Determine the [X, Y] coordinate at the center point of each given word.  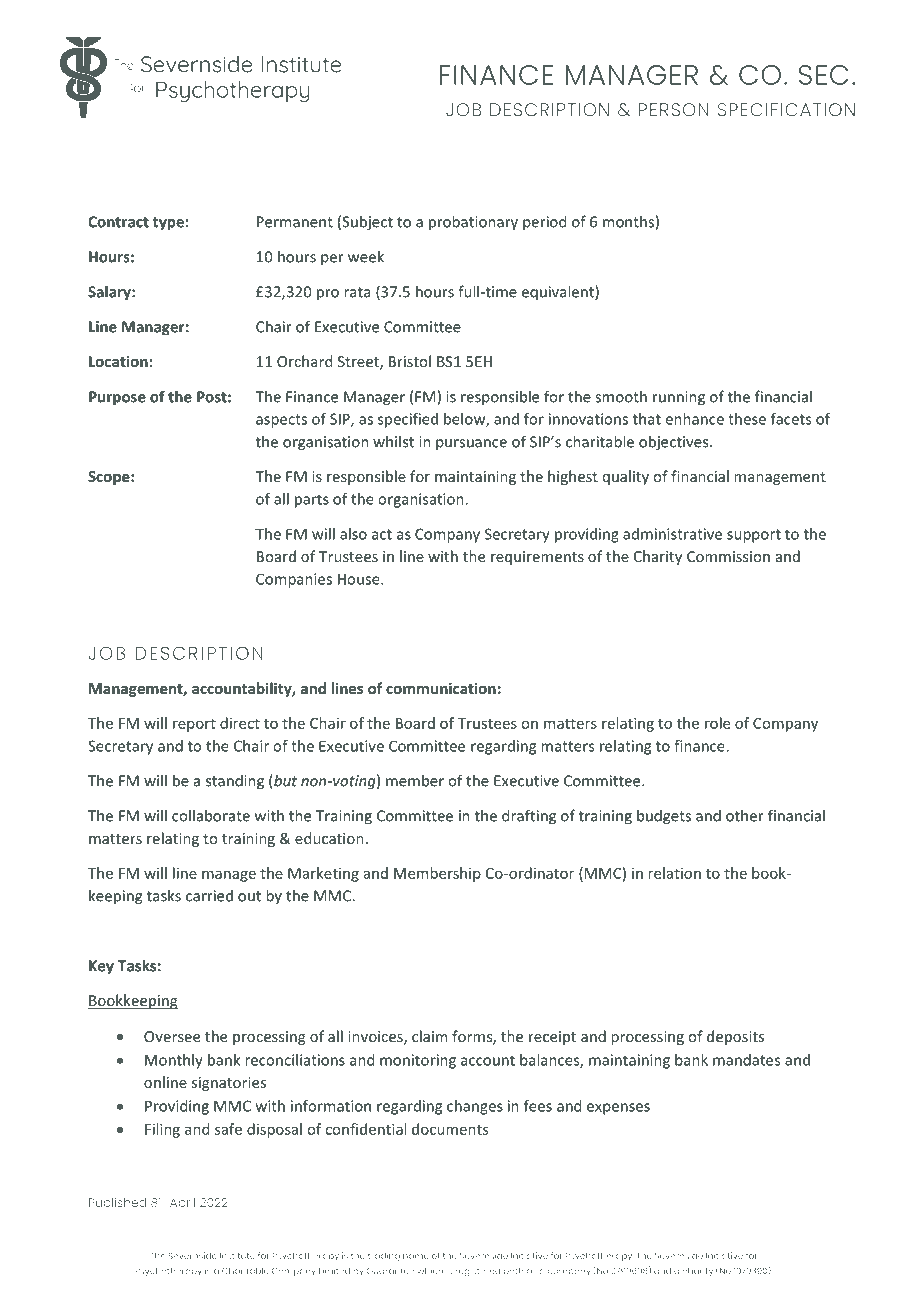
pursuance [471, 445]
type [168, 224]
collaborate [211, 815]
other [745, 815]
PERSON [674, 110]
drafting [529, 817]
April [182, 1204]
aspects [281, 421]
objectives [675, 443]
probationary [473, 223]
